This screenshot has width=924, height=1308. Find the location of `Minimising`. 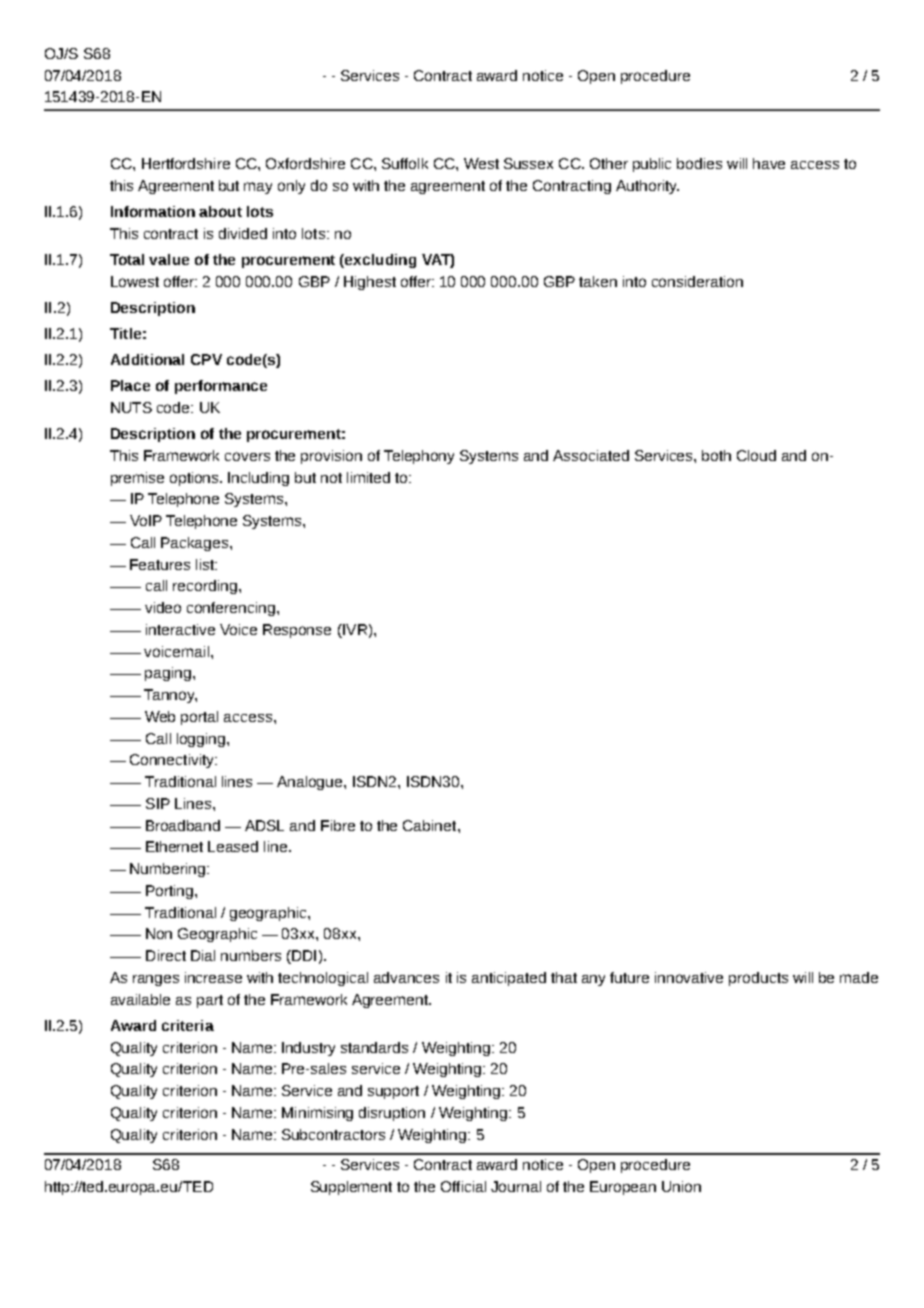

Minimising is located at coordinates (317, 1114).
